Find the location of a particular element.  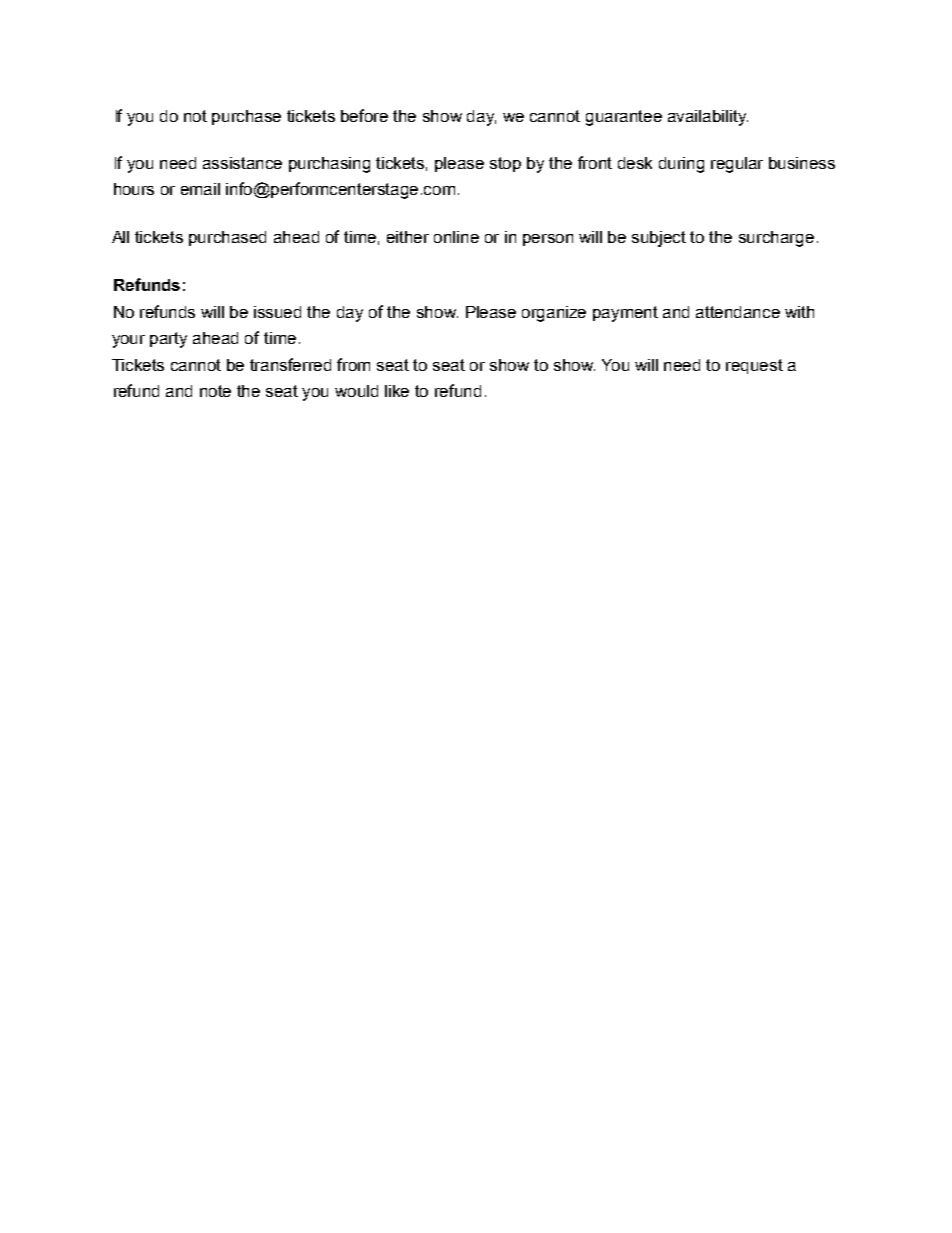

online is located at coordinates (456, 237).
